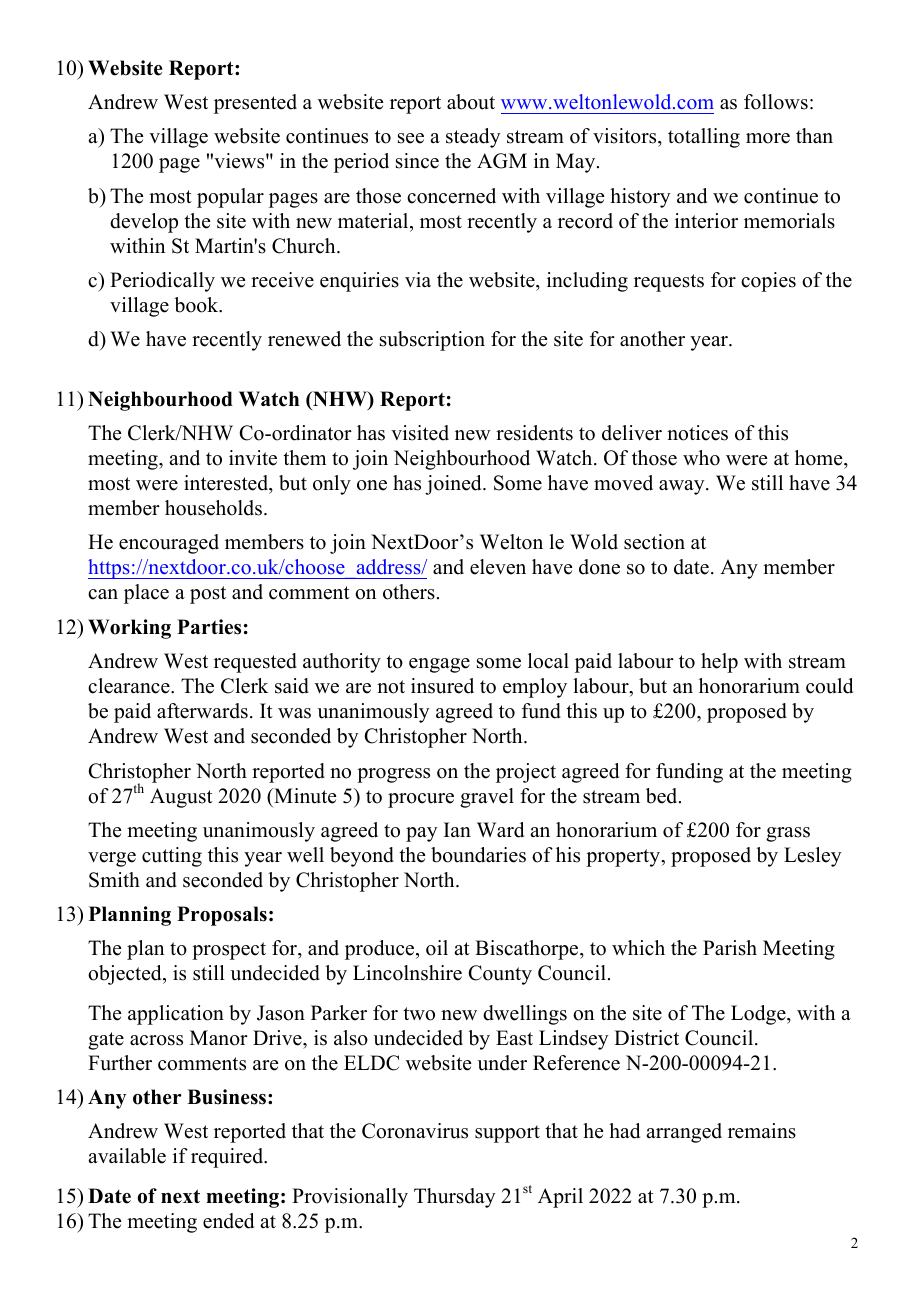 The width and height of the screenshot is (924, 1308). Describe the element at coordinates (768, 138) in the screenshot. I see `more` at that location.
